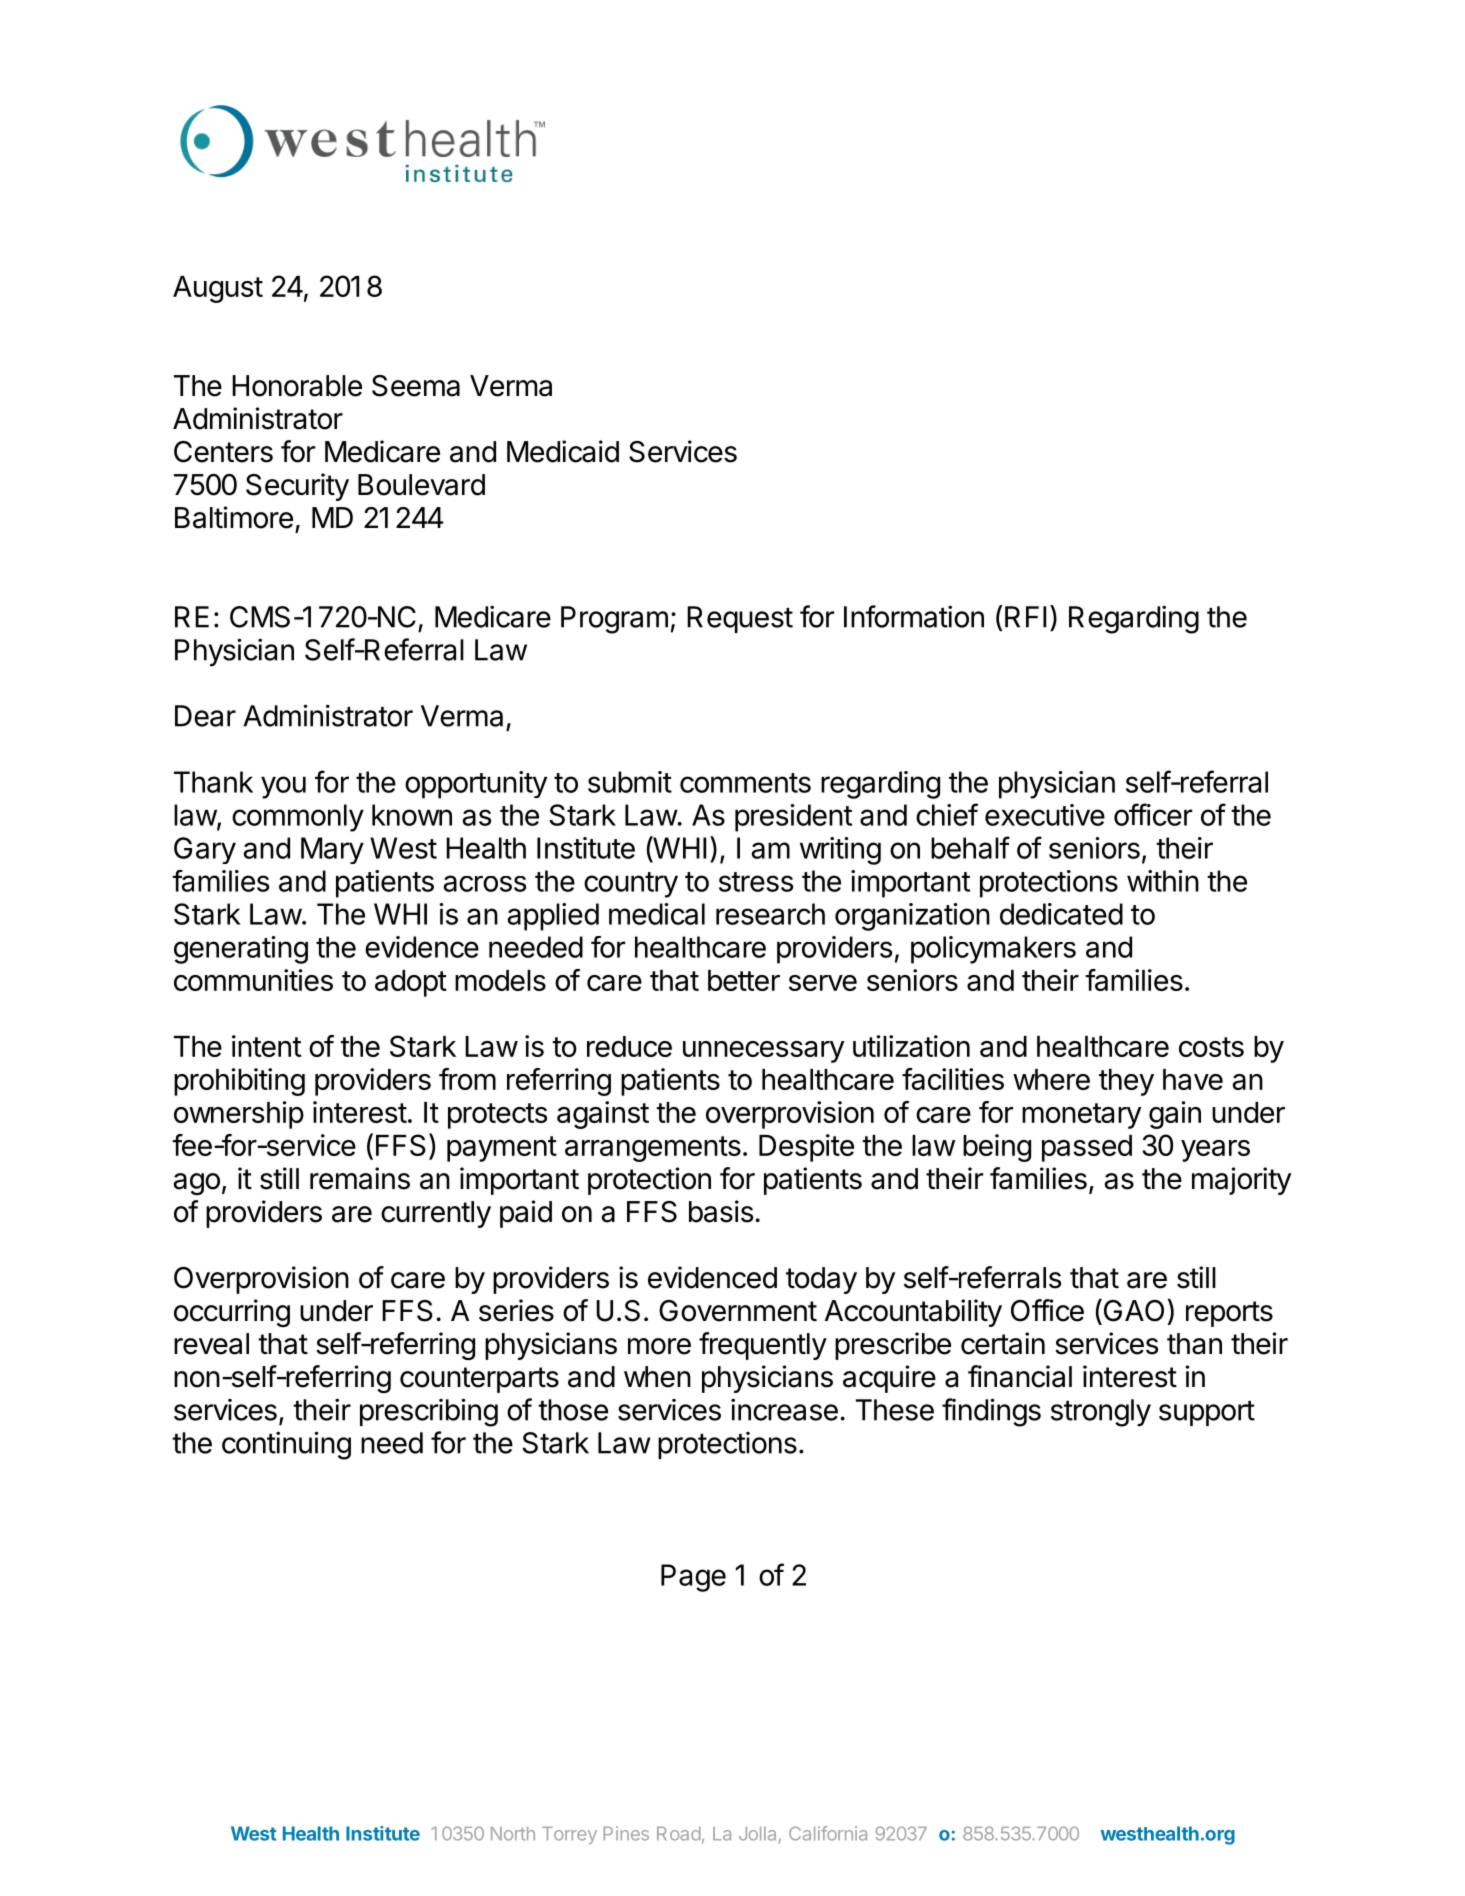 This screenshot has height=1896, width=1465. What do you see at coordinates (563, 451) in the screenshot?
I see `Medicaid` at bounding box center [563, 451].
